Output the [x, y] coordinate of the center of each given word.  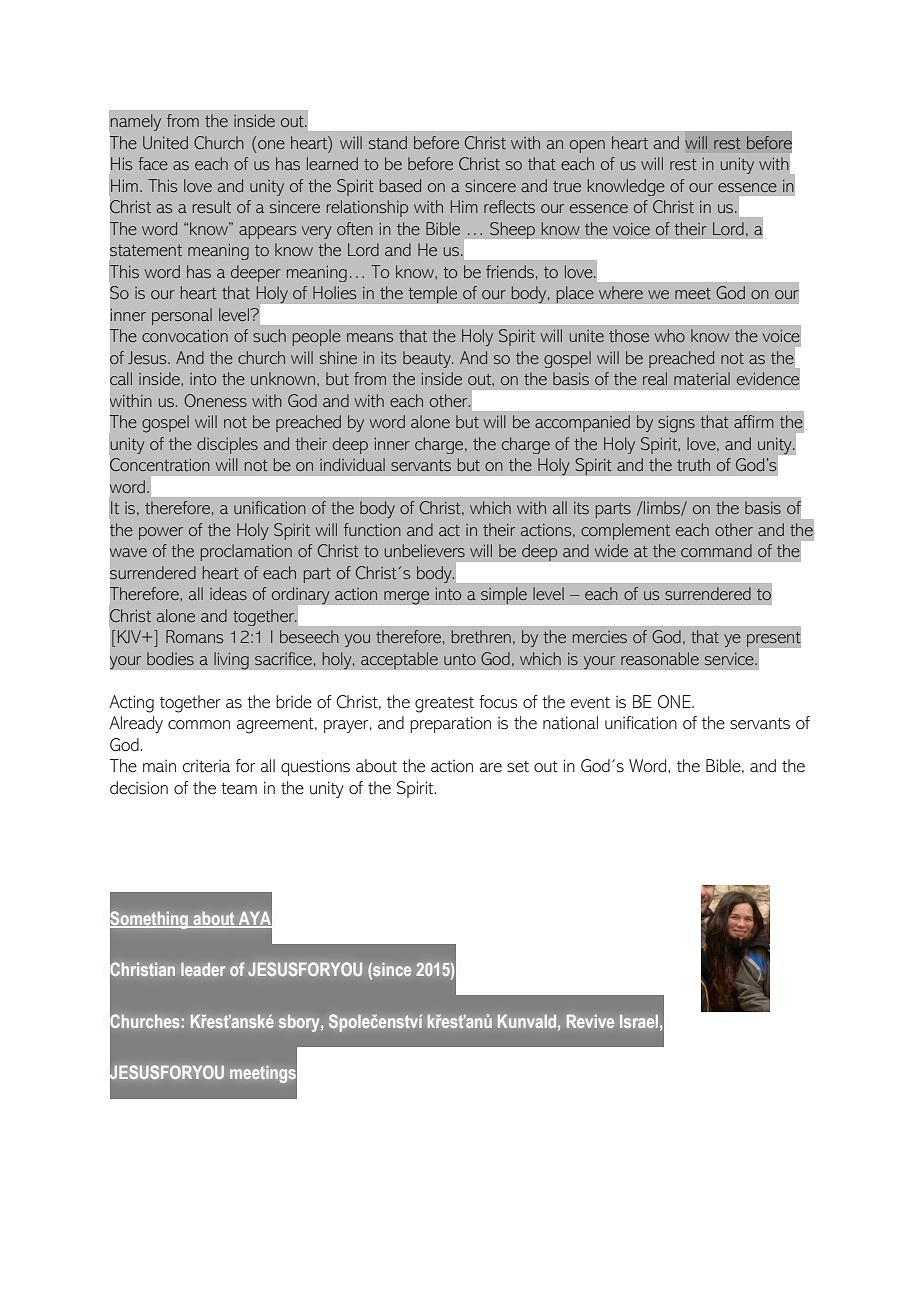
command [716, 550]
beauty [428, 359]
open [587, 146]
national [570, 723]
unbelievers [425, 550]
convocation [185, 335]
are [490, 767]
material [702, 378]
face [153, 163]
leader [203, 969]
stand [388, 142]
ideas [228, 593]
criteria [206, 766]
